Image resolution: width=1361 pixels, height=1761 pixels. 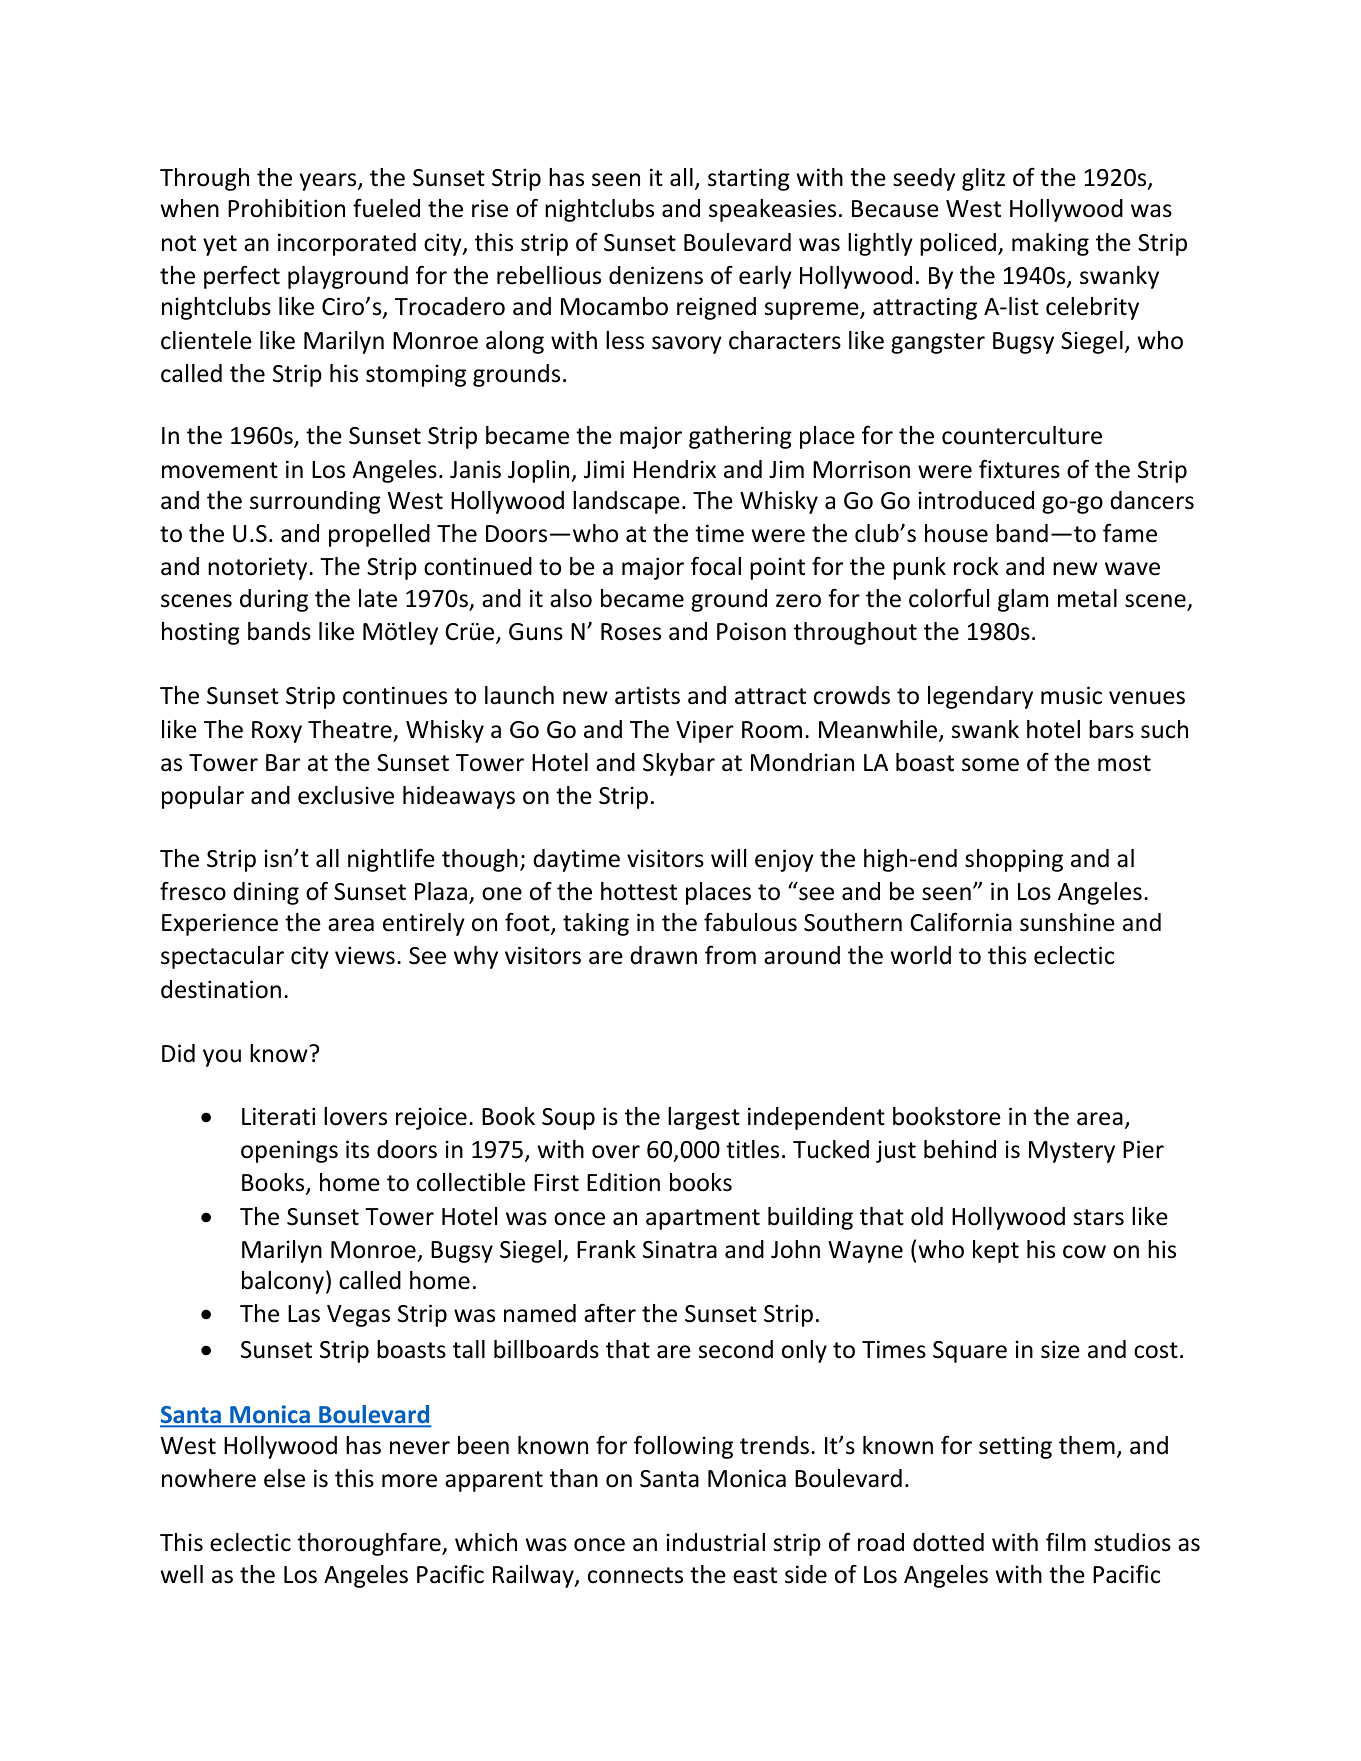 I want to click on dining, so click(x=266, y=893).
